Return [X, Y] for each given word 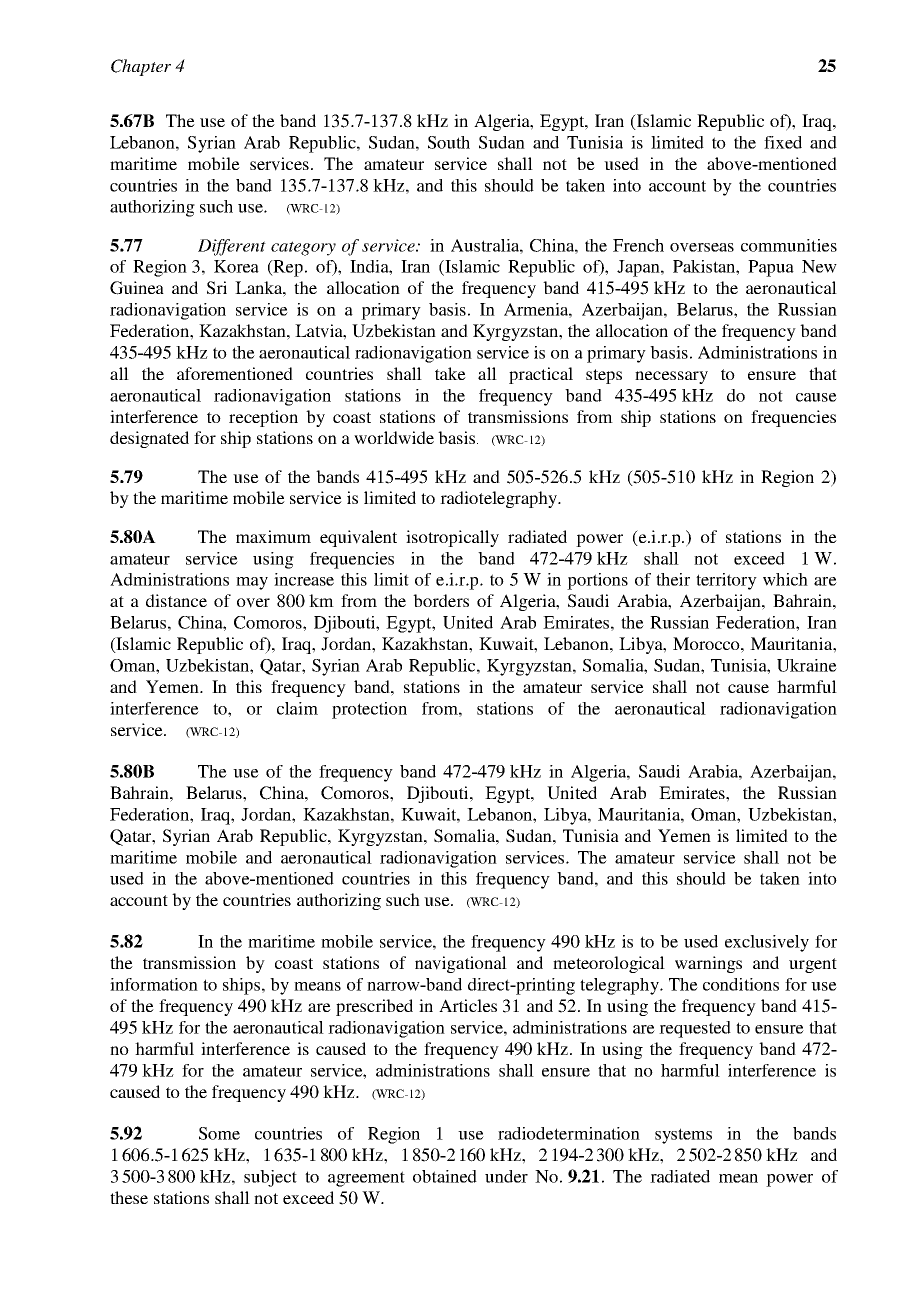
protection [369, 710]
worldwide [394, 437]
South [449, 142]
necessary [671, 377]
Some [219, 1133]
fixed [783, 142]
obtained [445, 1176]
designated [149, 439]
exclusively [767, 943]
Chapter [141, 67]
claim [297, 708]
